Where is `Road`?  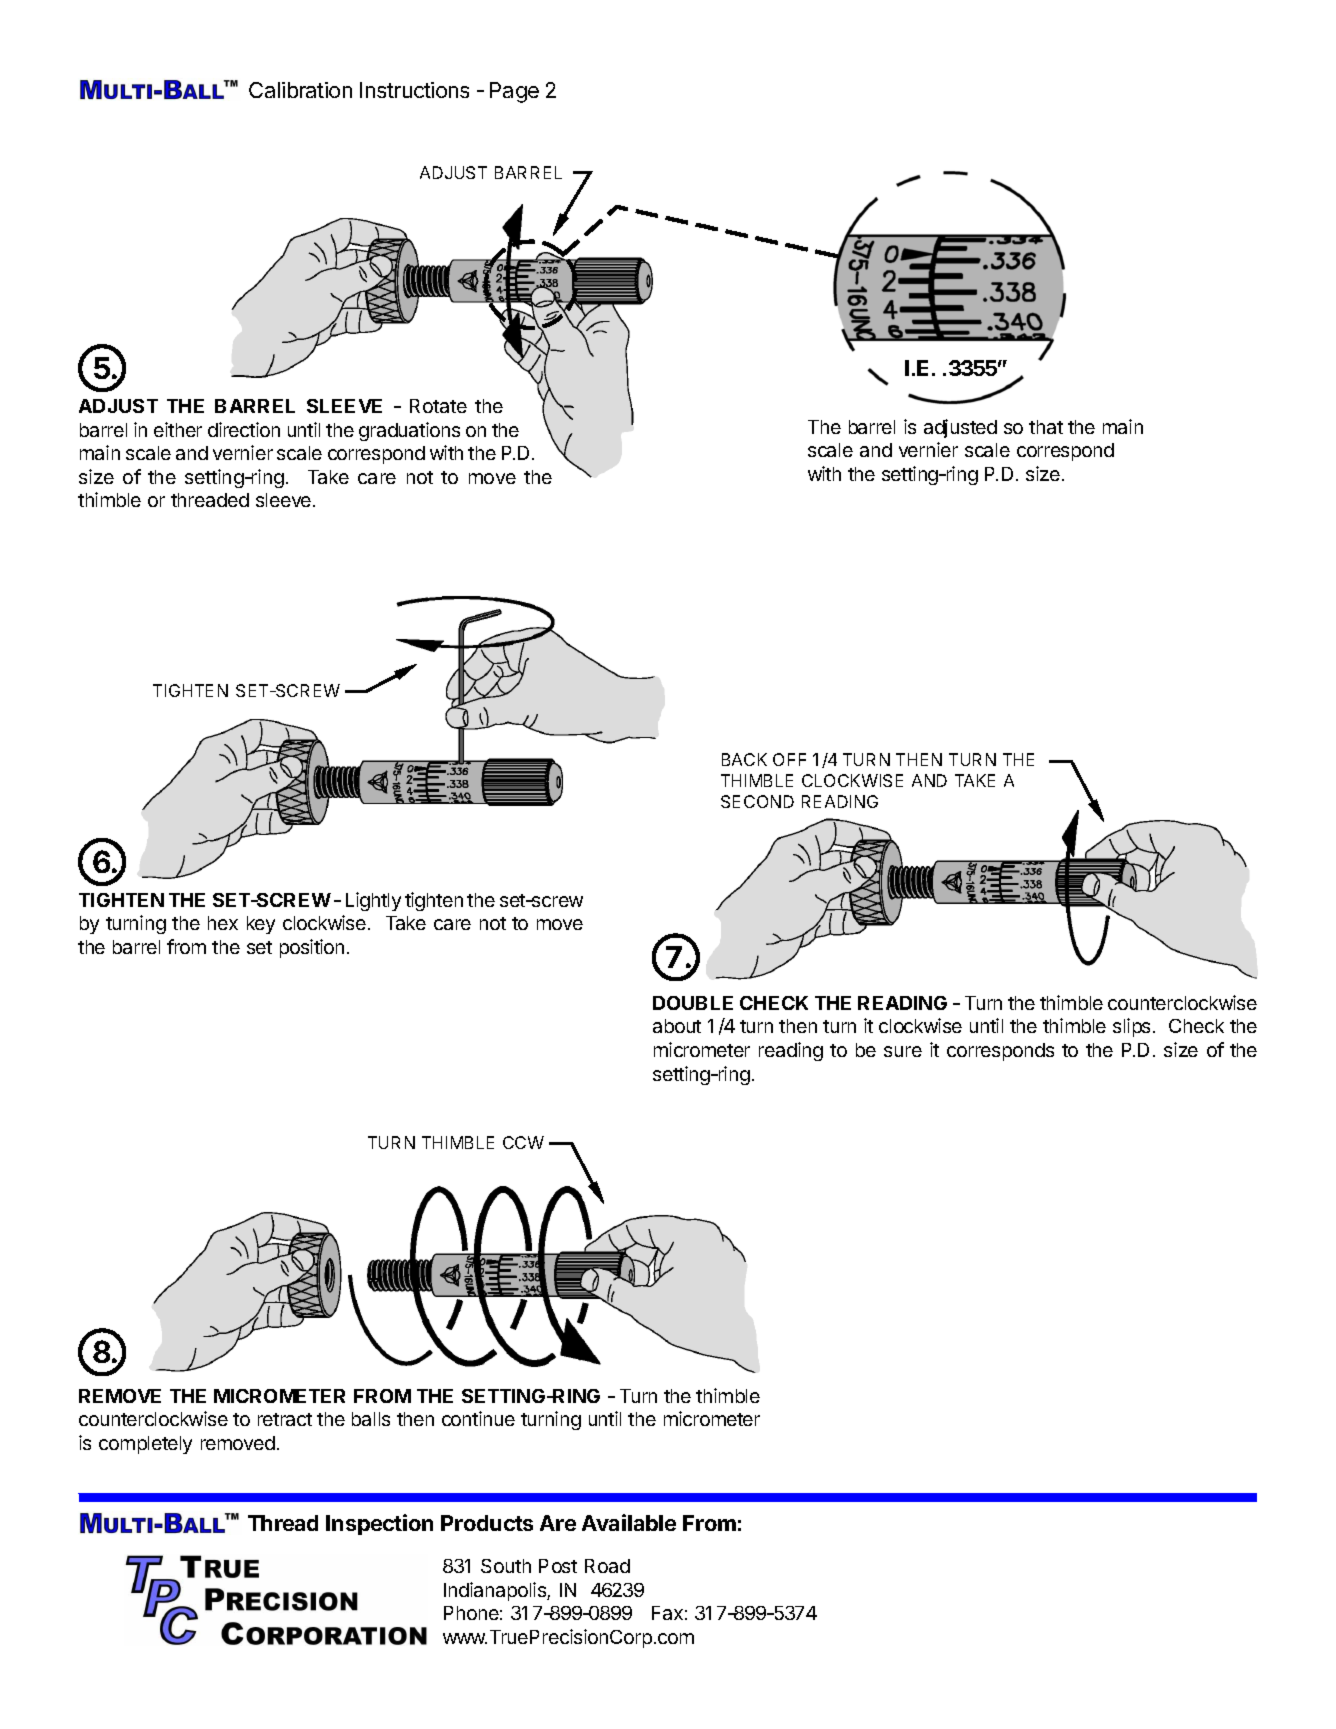 Road is located at coordinates (607, 1566).
